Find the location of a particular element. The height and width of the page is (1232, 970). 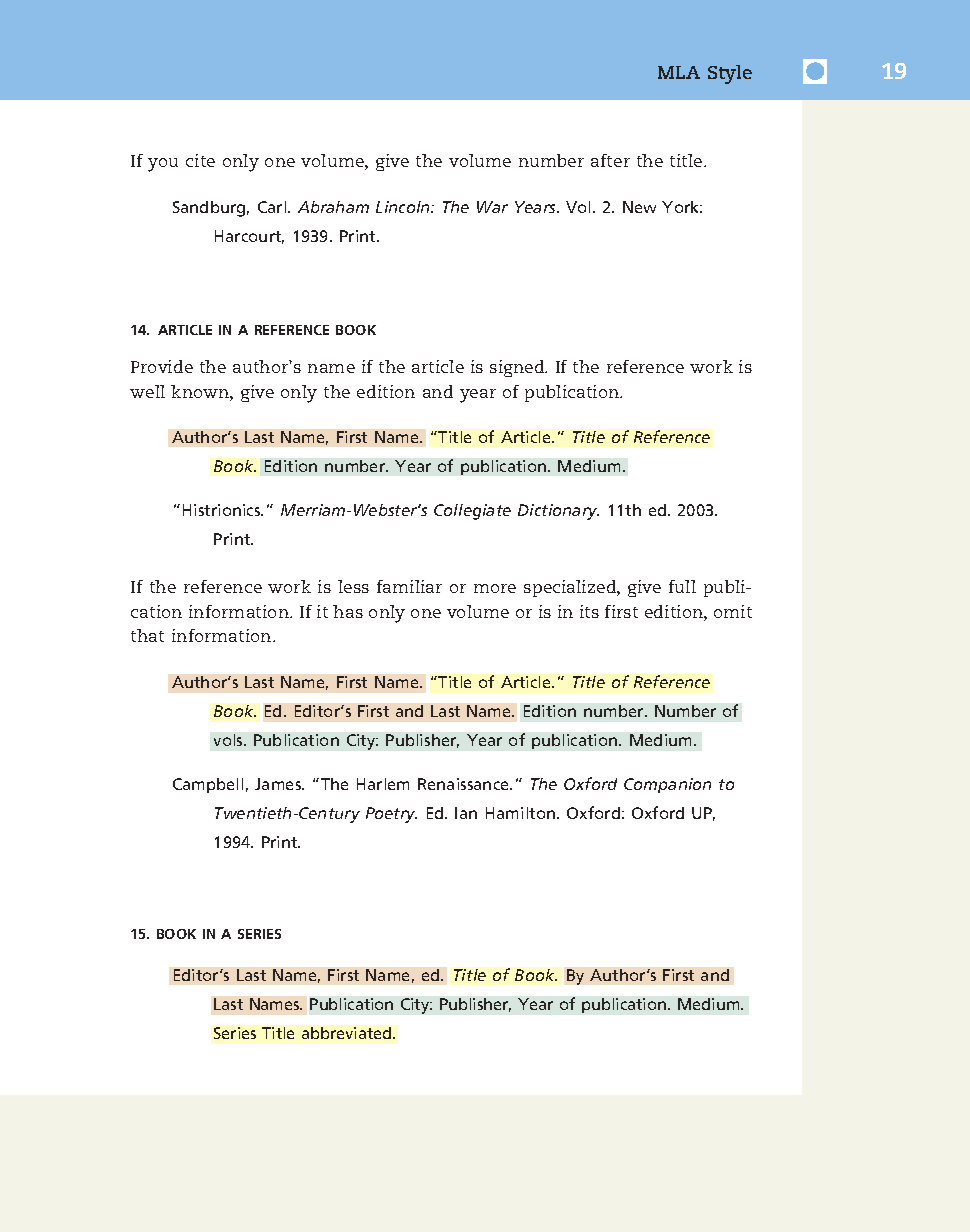

familiar is located at coordinates (409, 586).
